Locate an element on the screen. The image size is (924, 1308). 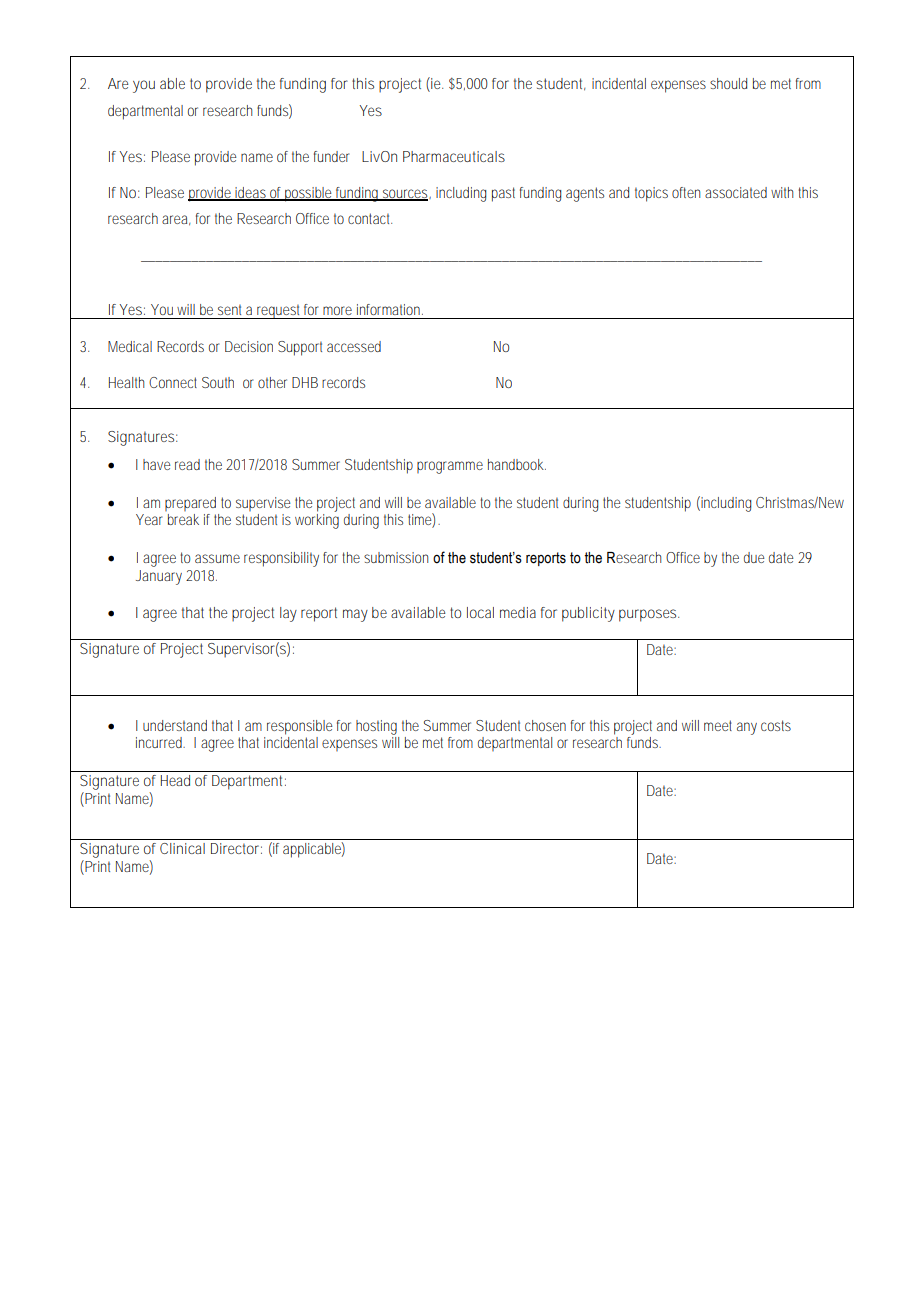
information is located at coordinates (390, 309).
